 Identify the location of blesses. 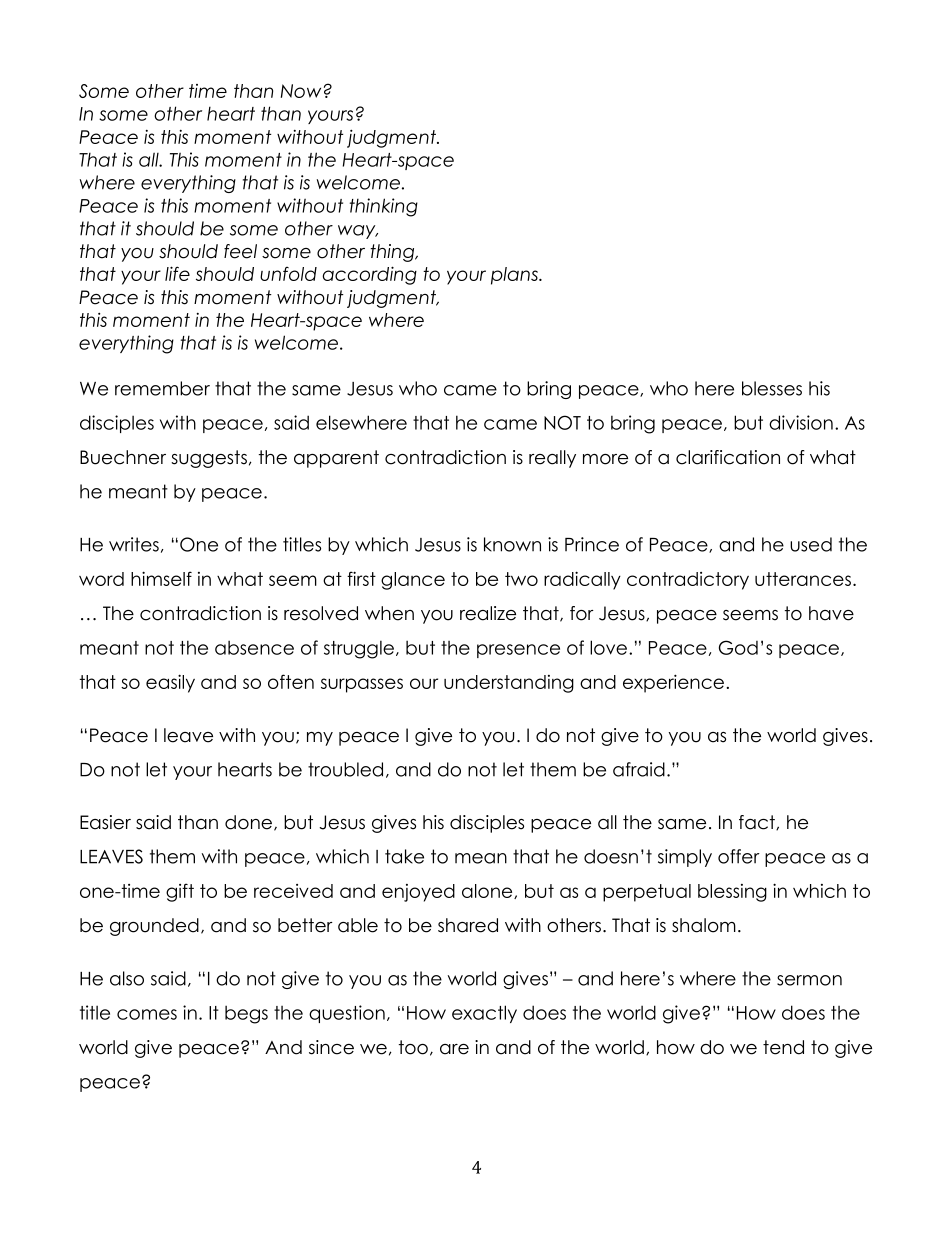
(772, 388).
